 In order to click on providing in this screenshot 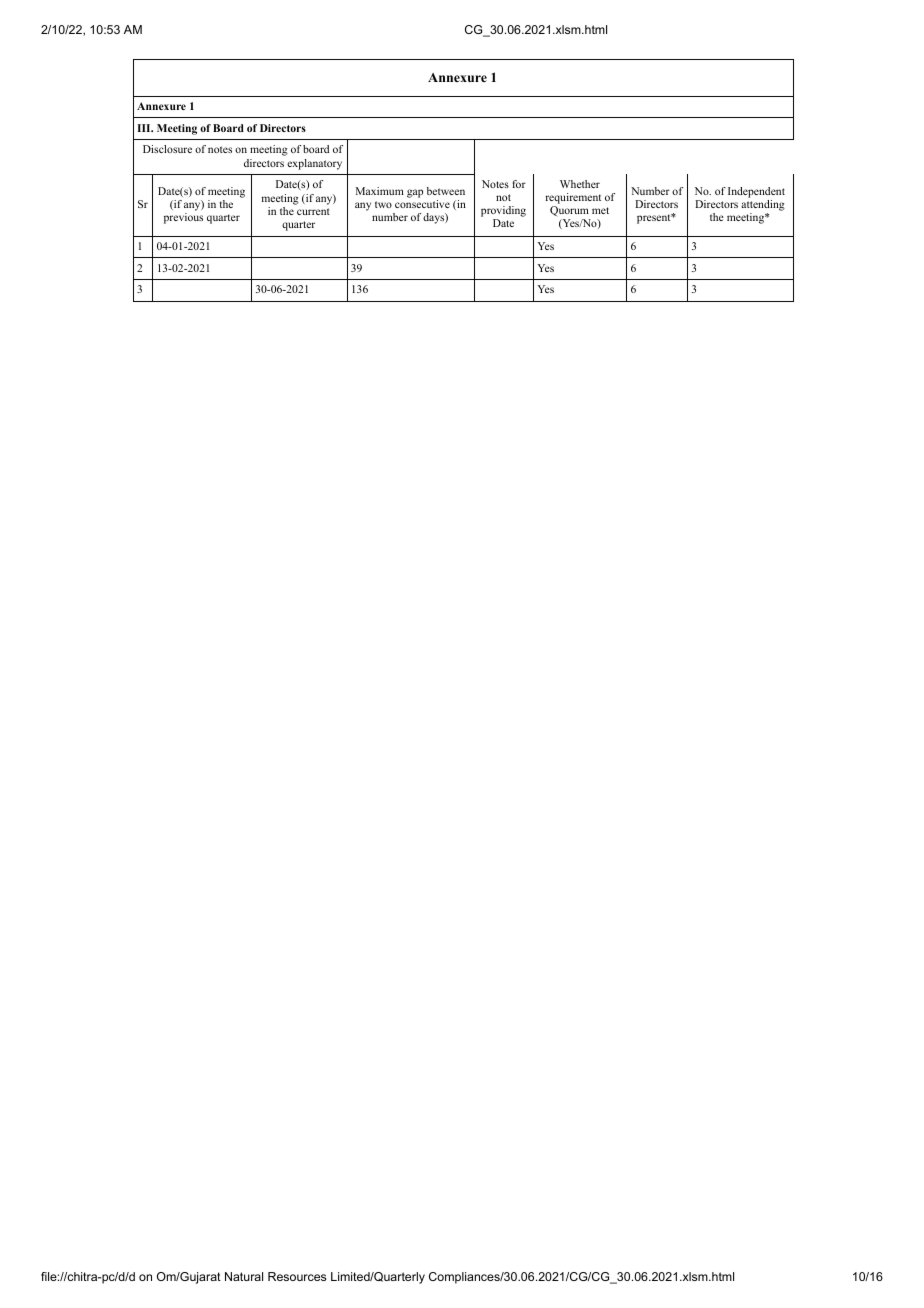, I will do `click(503, 213)`.
